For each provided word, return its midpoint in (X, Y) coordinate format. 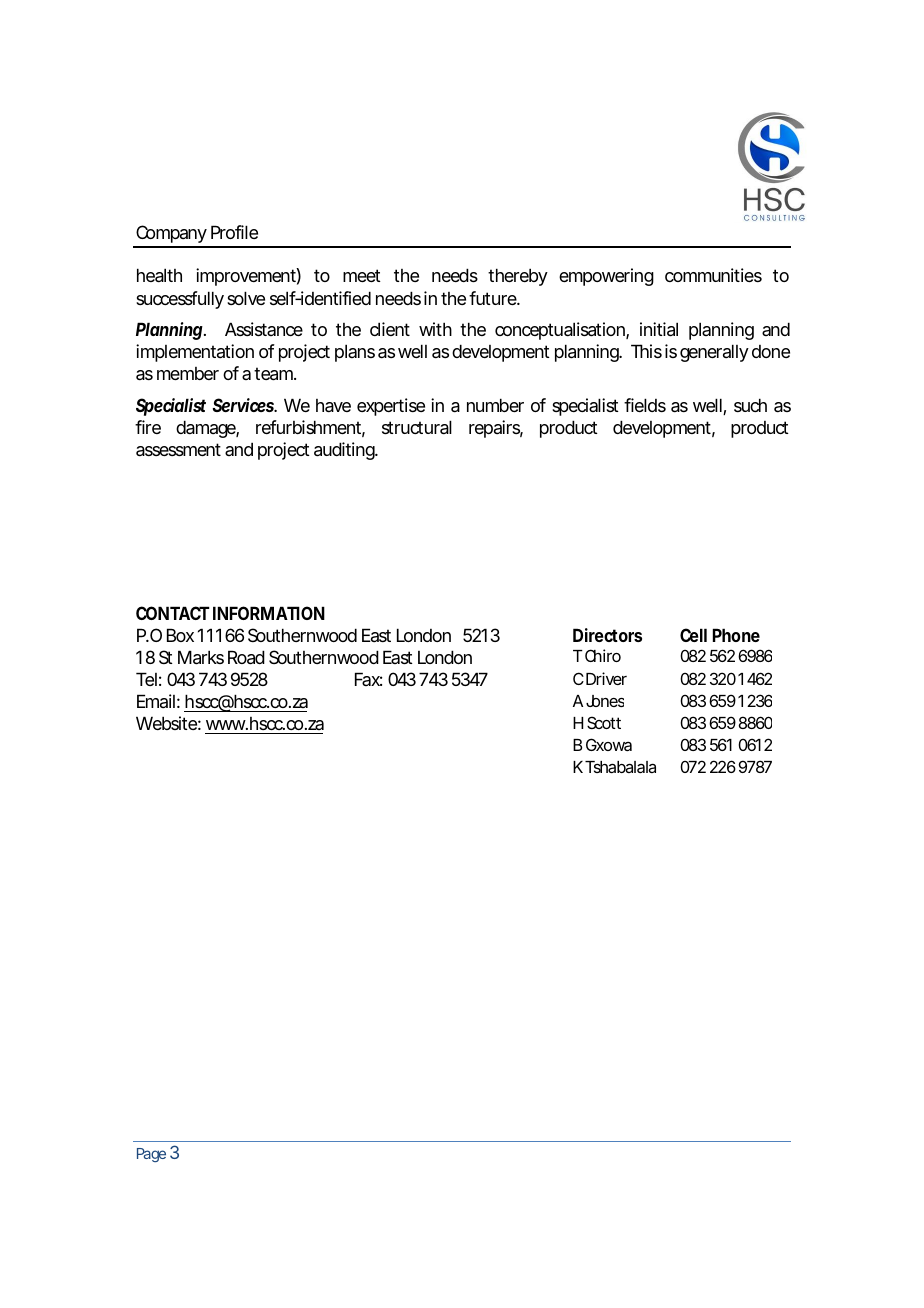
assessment (178, 450)
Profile (234, 232)
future (494, 298)
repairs (496, 429)
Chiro (603, 655)
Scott (604, 722)
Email (156, 701)
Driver (606, 678)
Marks (201, 657)
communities (713, 275)
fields (645, 405)
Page (151, 1155)
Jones (605, 701)
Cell (693, 635)
